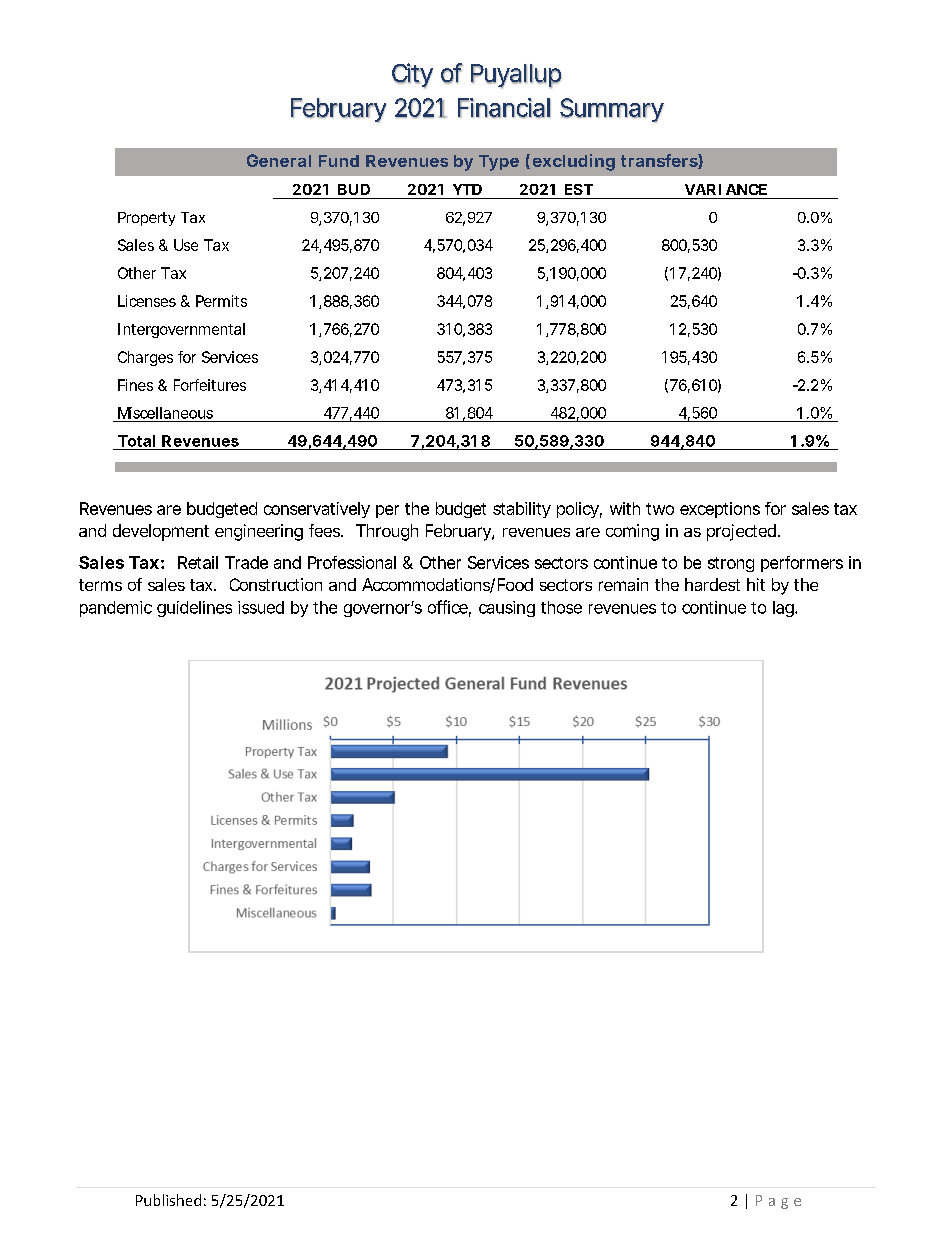 This page has width=952, height=1233. I want to click on development, so click(161, 532).
